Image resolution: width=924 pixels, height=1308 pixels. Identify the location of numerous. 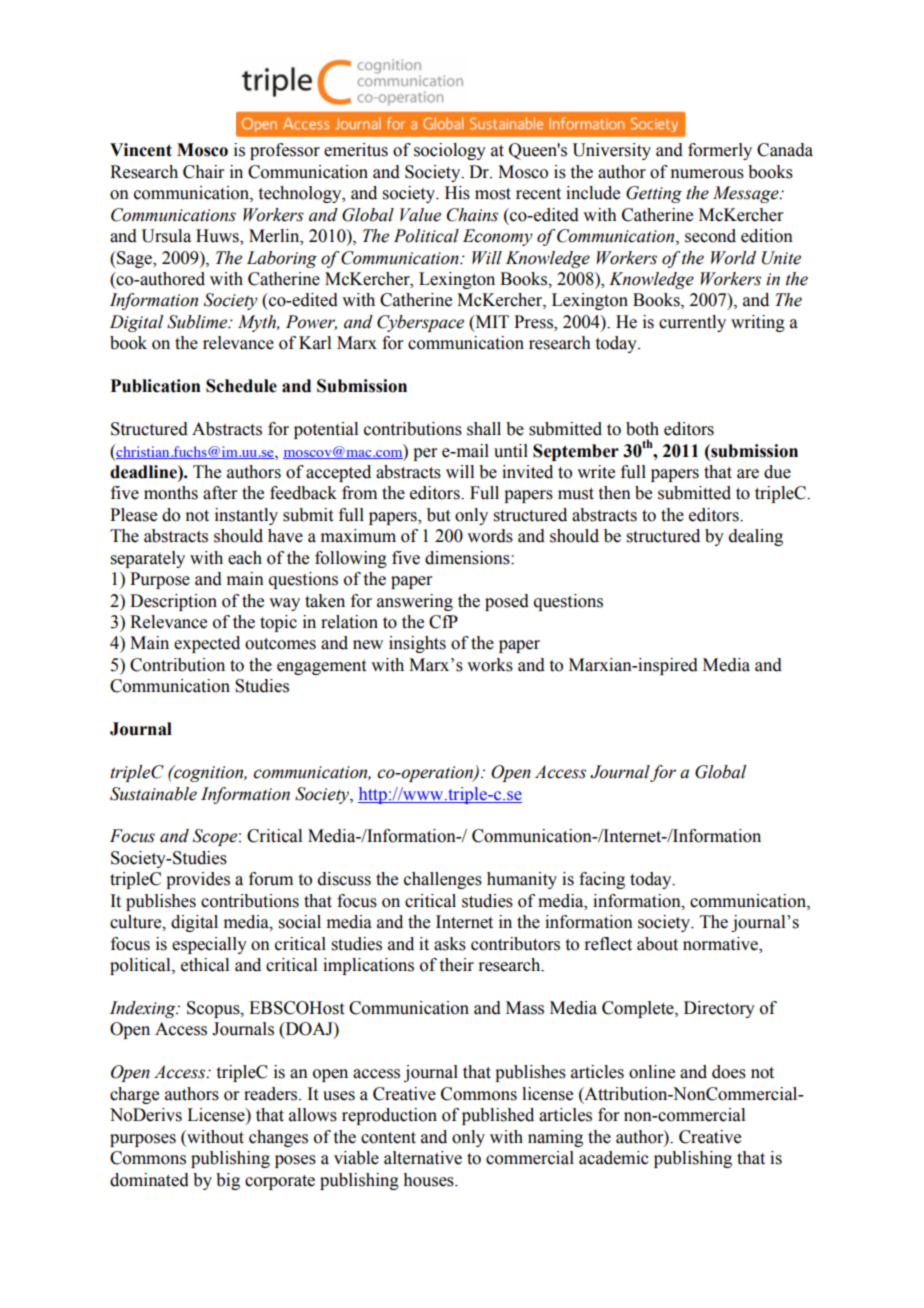
(707, 174).
